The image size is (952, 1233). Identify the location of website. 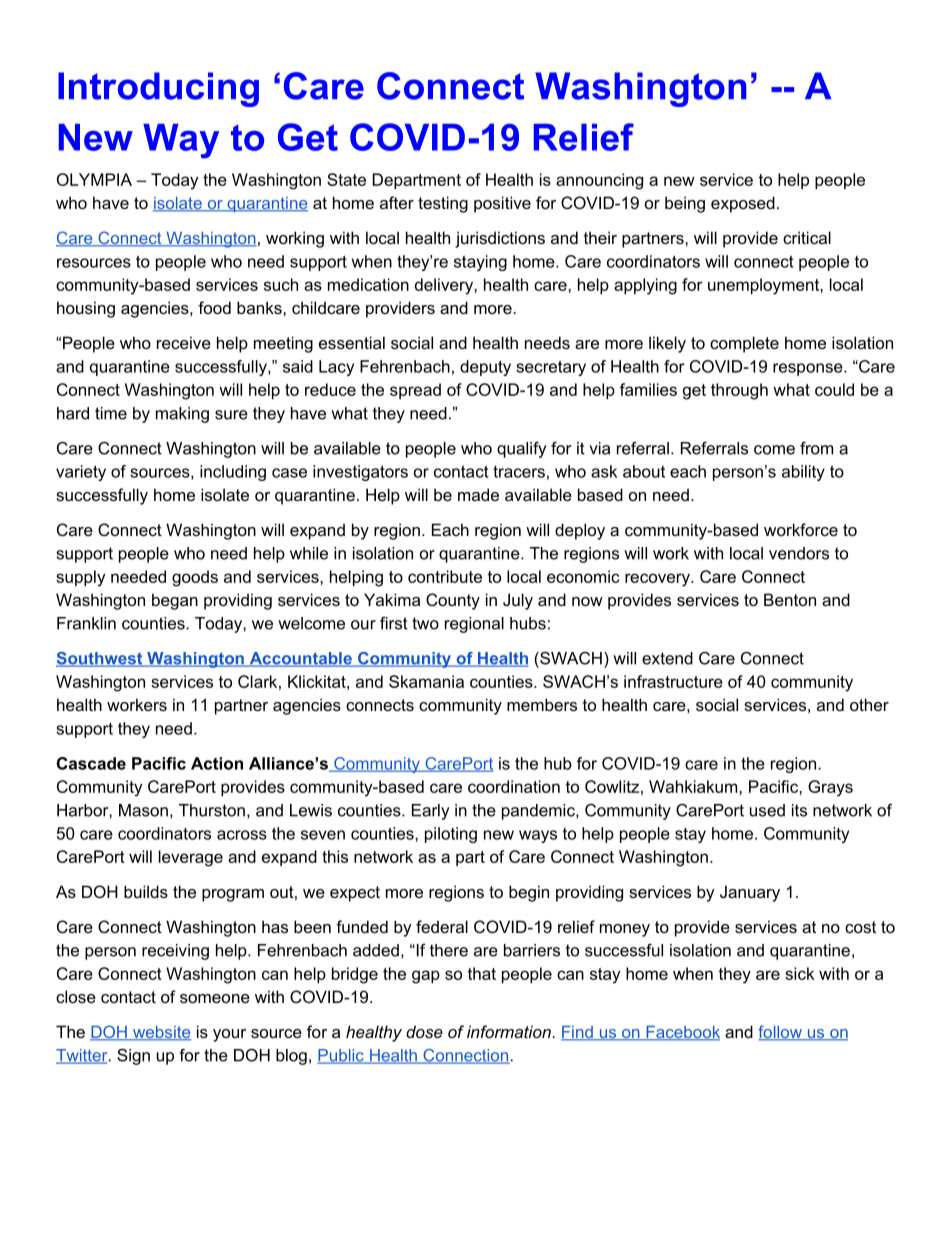
(161, 1033).
